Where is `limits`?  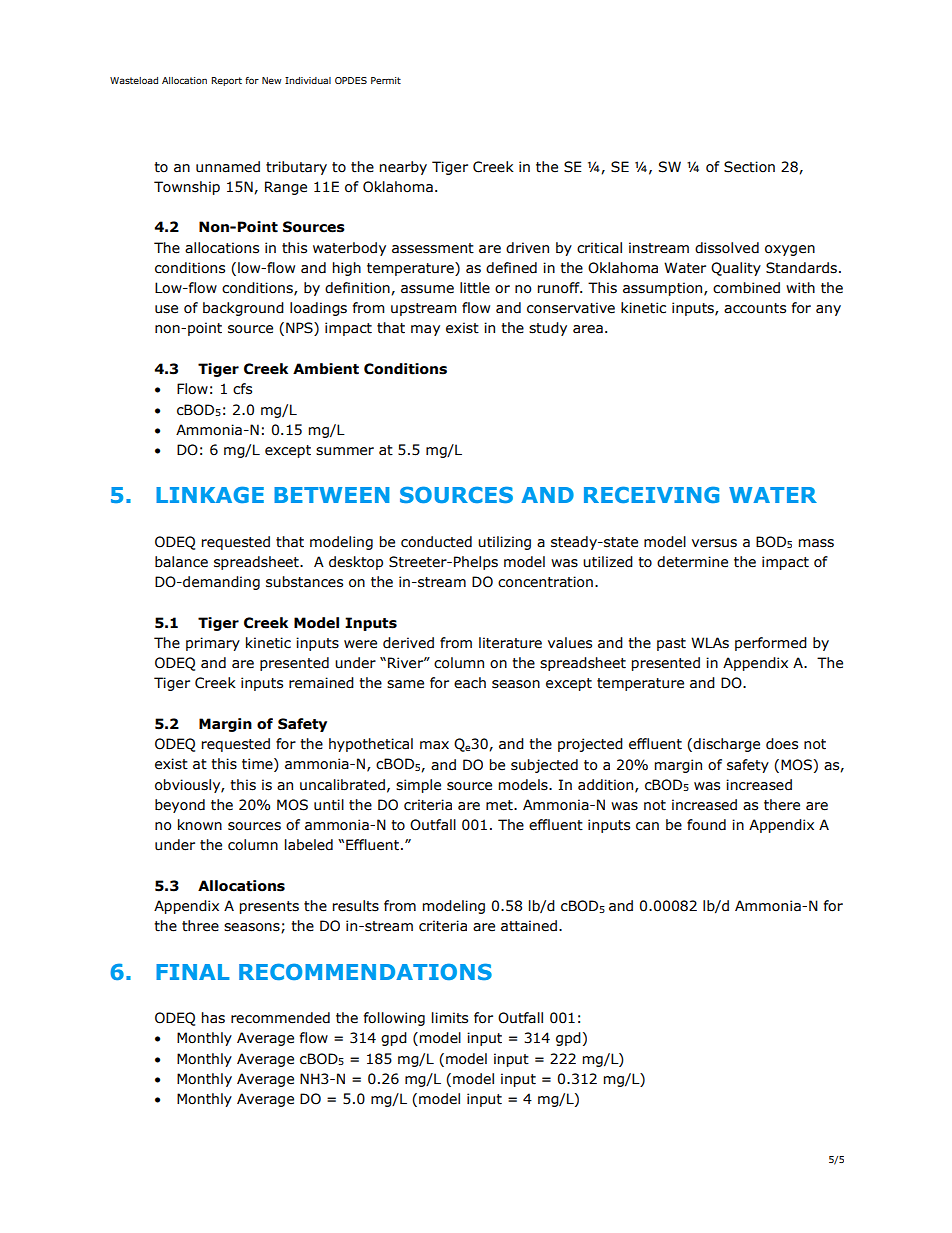
limits is located at coordinates (450, 1018).
